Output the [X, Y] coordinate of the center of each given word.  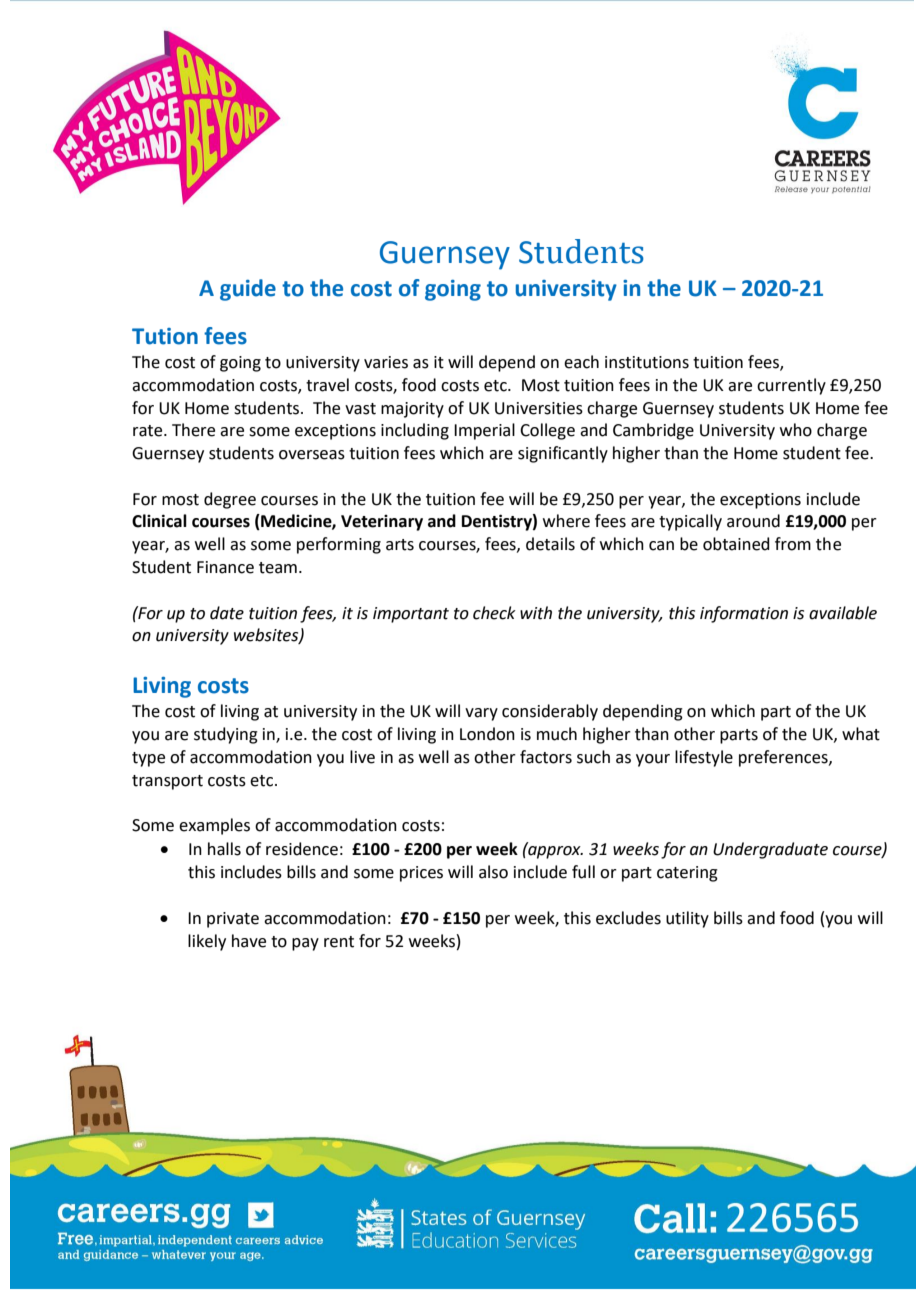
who [796, 430]
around [753, 521]
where [566, 521]
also [493, 872]
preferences [784, 758]
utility [687, 919]
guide [248, 290]
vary [481, 714]
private [233, 920]
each [581, 362]
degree [230, 500]
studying [226, 735]
